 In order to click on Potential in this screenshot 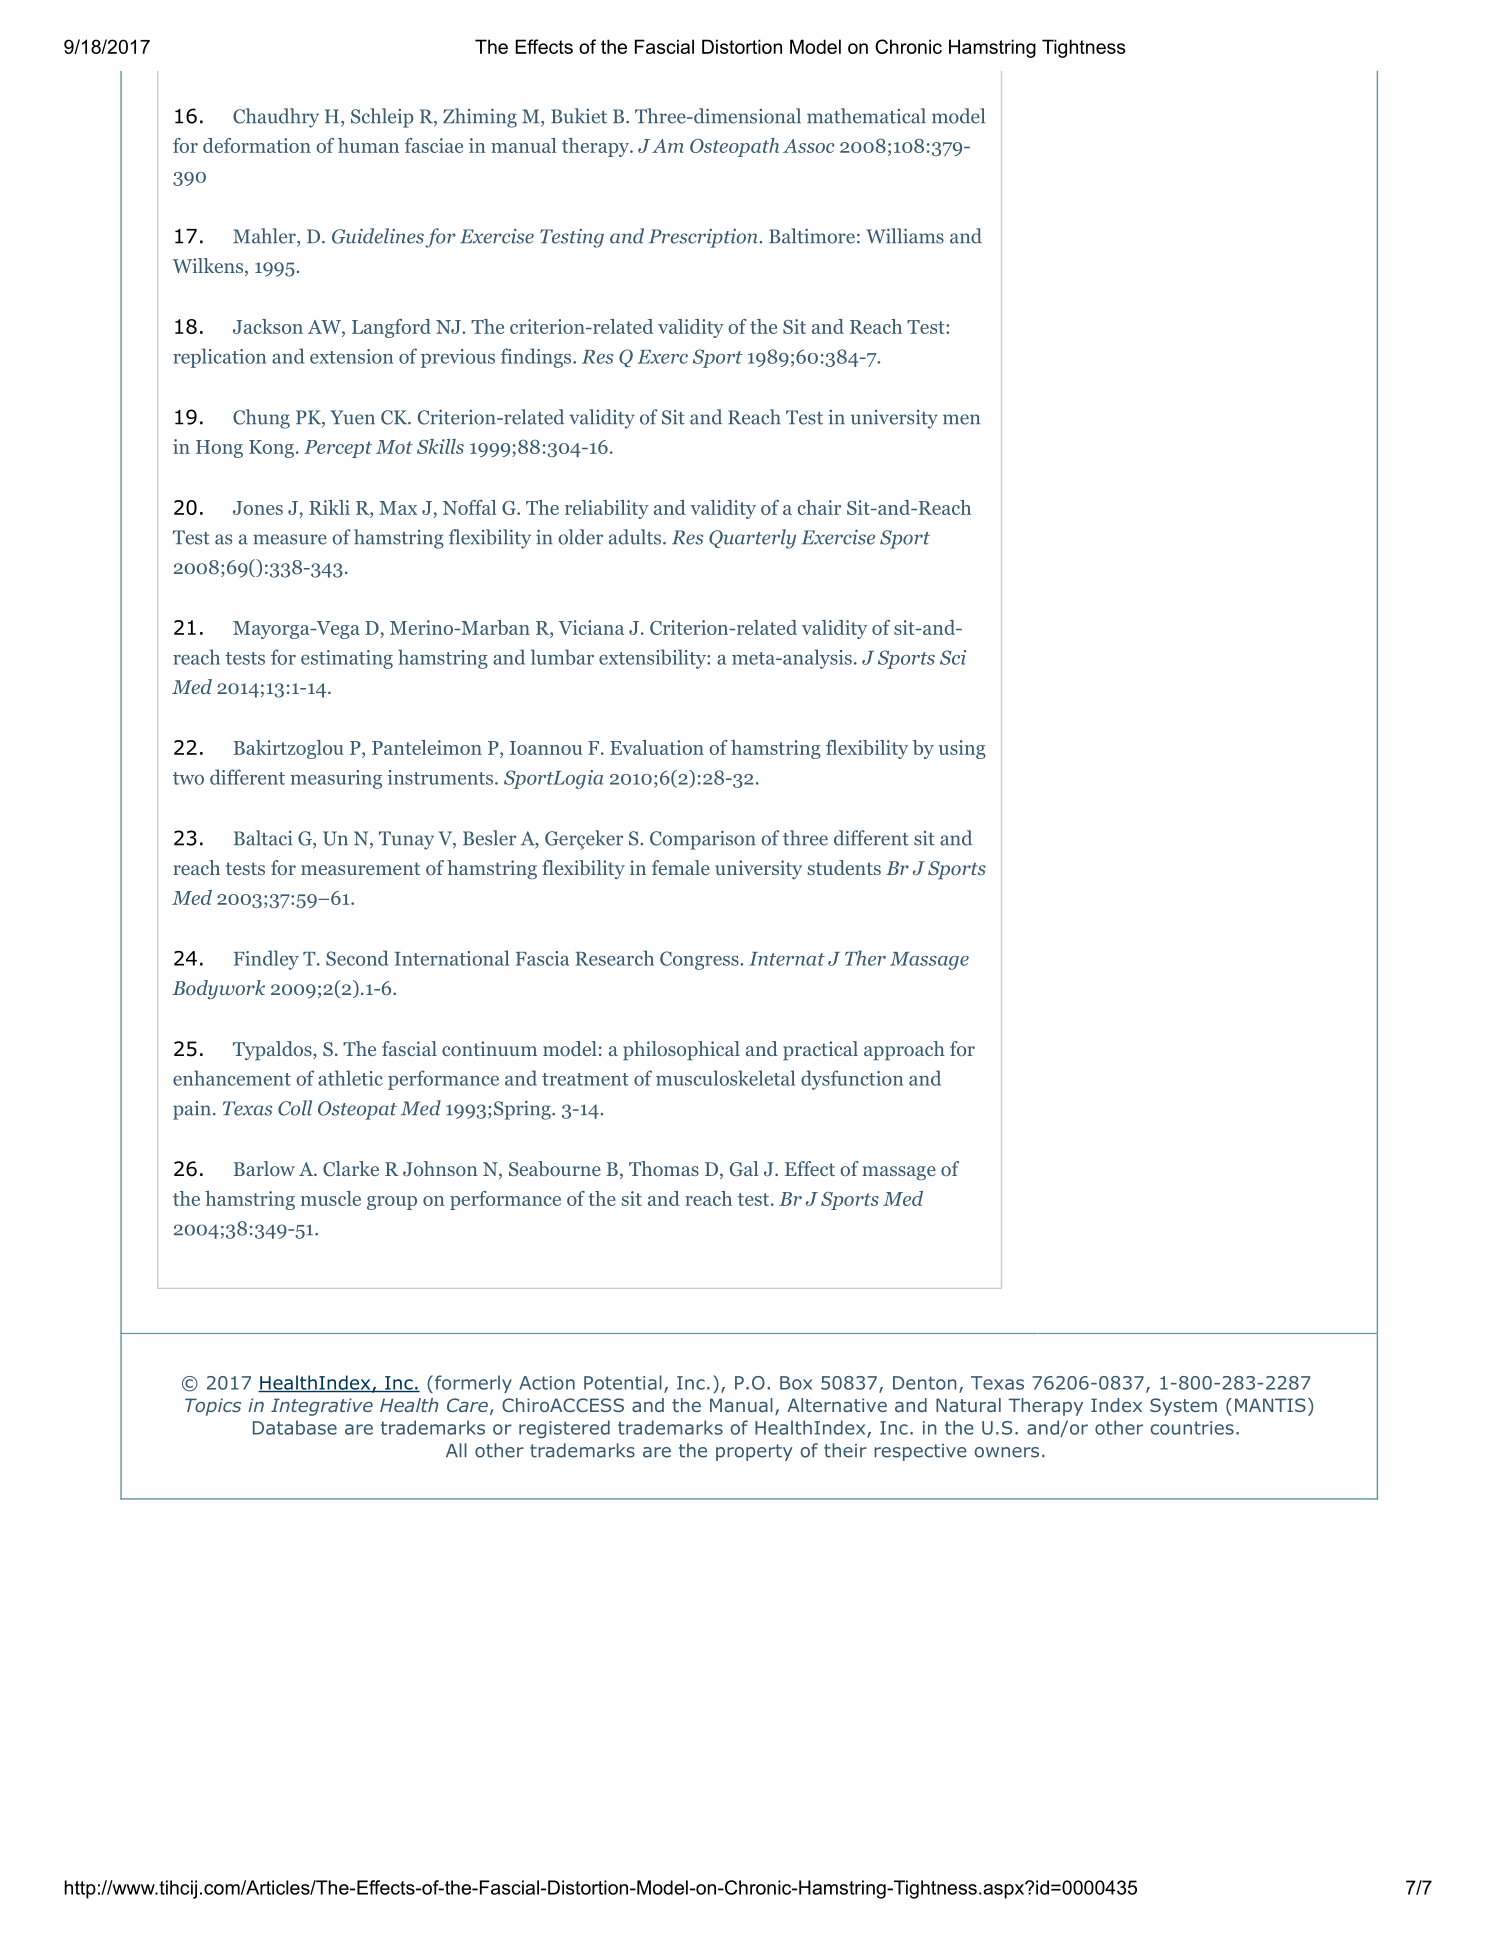, I will do `click(623, 1382)`.
